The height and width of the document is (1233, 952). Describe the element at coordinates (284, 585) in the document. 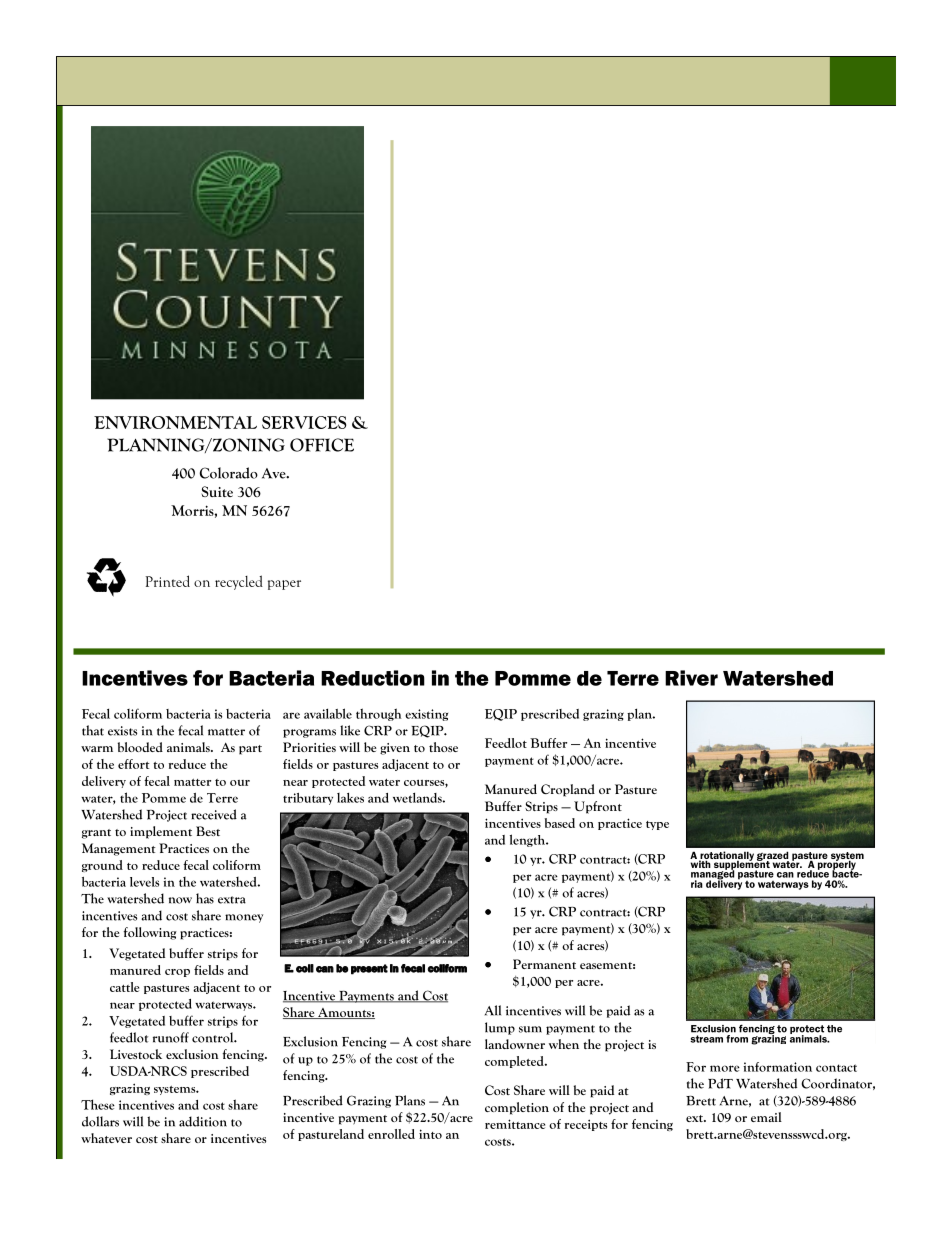

I see `paper` at that location.
